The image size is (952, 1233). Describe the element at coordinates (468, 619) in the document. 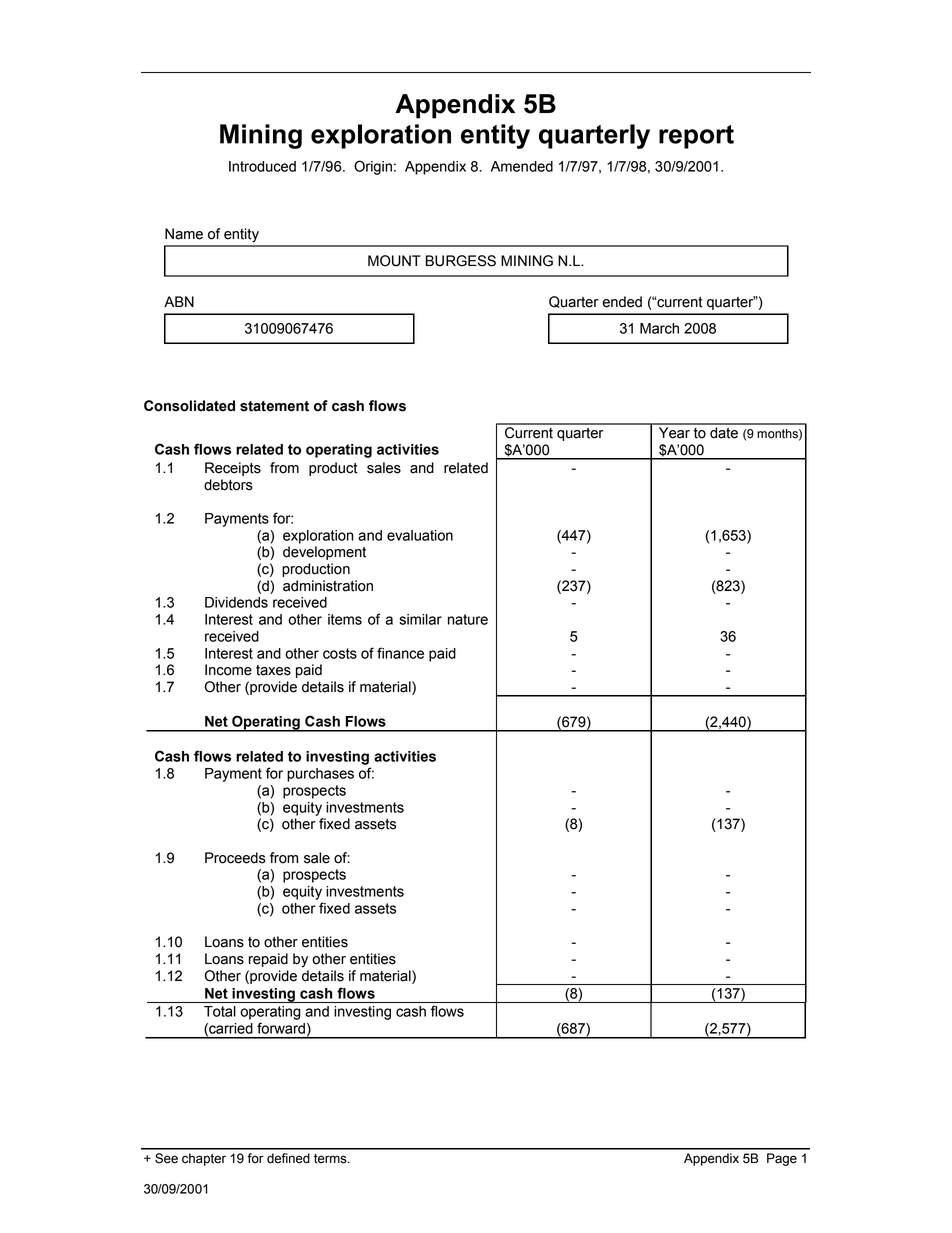

I see `nature` at that location.
